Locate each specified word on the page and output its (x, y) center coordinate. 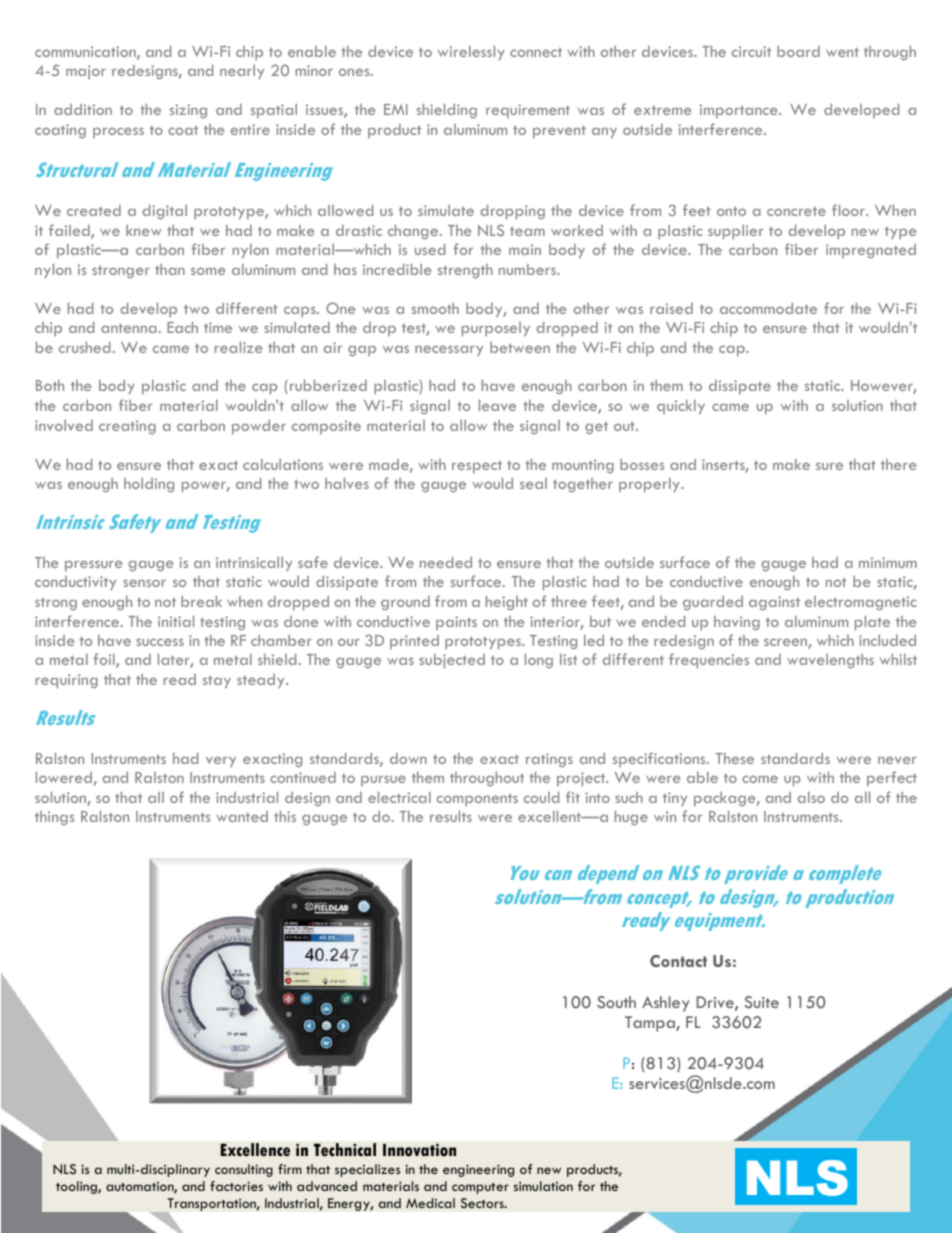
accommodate (768, 308)
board (798, 51)
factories (236, 1186)
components (477, 800)
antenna (128, 328)
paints (456, 623)
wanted (242, 816)
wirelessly (471, 53)
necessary (449, 350)
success (160, 642)
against (774, 603)
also (811, 797)
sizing (188, 111)
